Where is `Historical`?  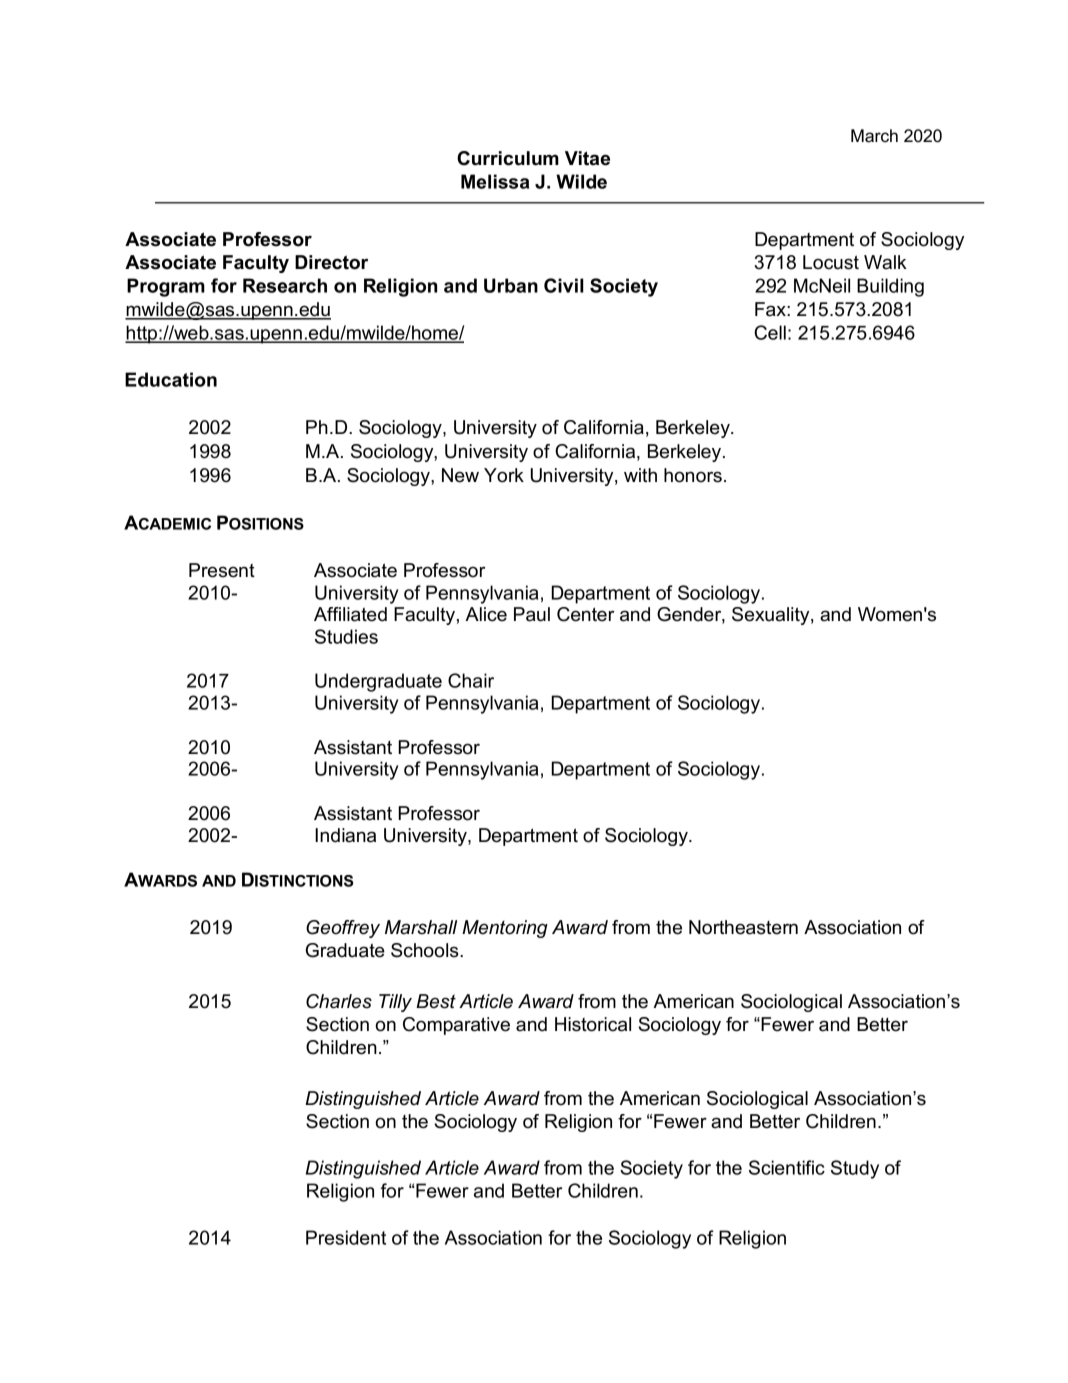 Historical is located at coordinates (593, 1024).
